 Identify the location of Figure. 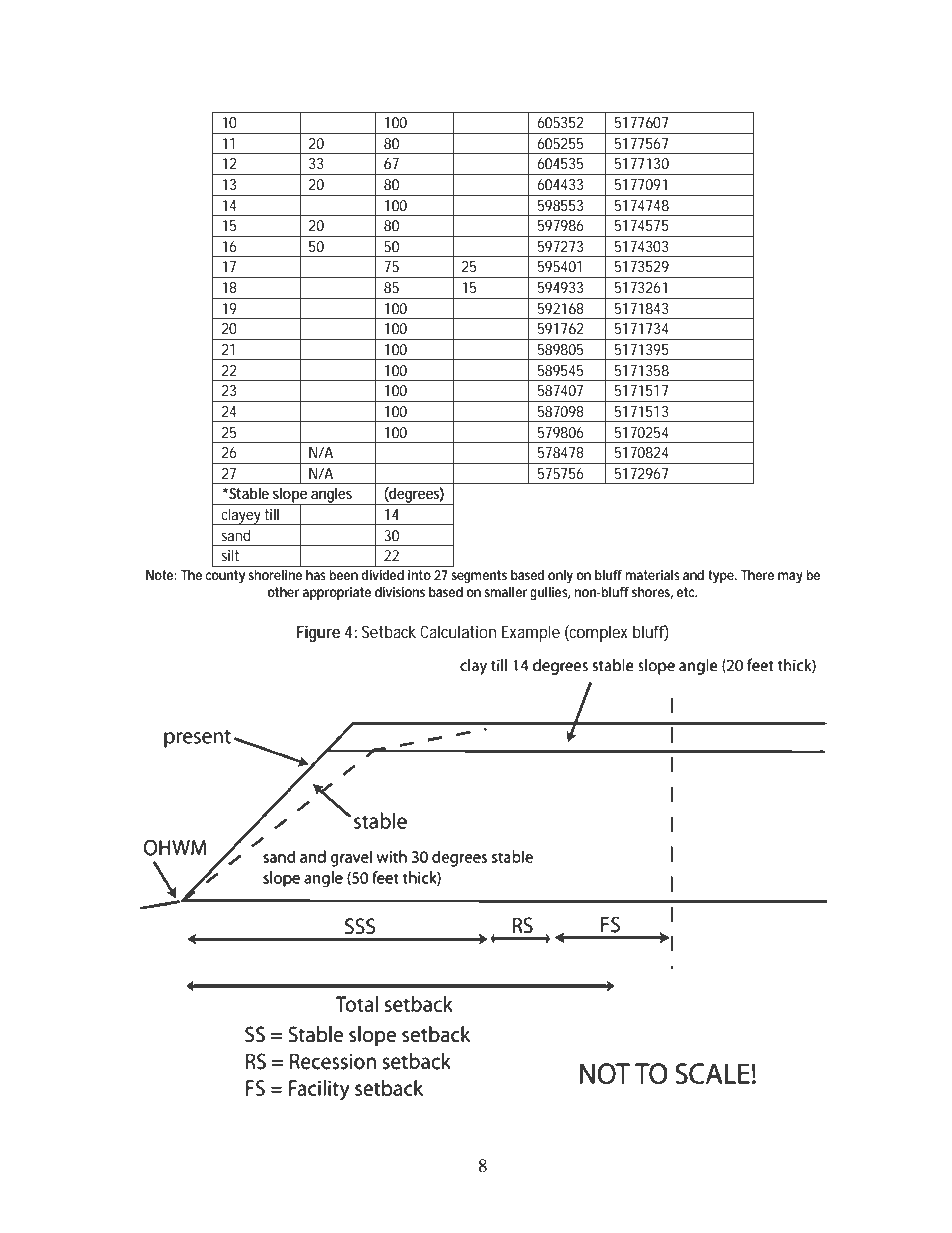
(318, 633).
